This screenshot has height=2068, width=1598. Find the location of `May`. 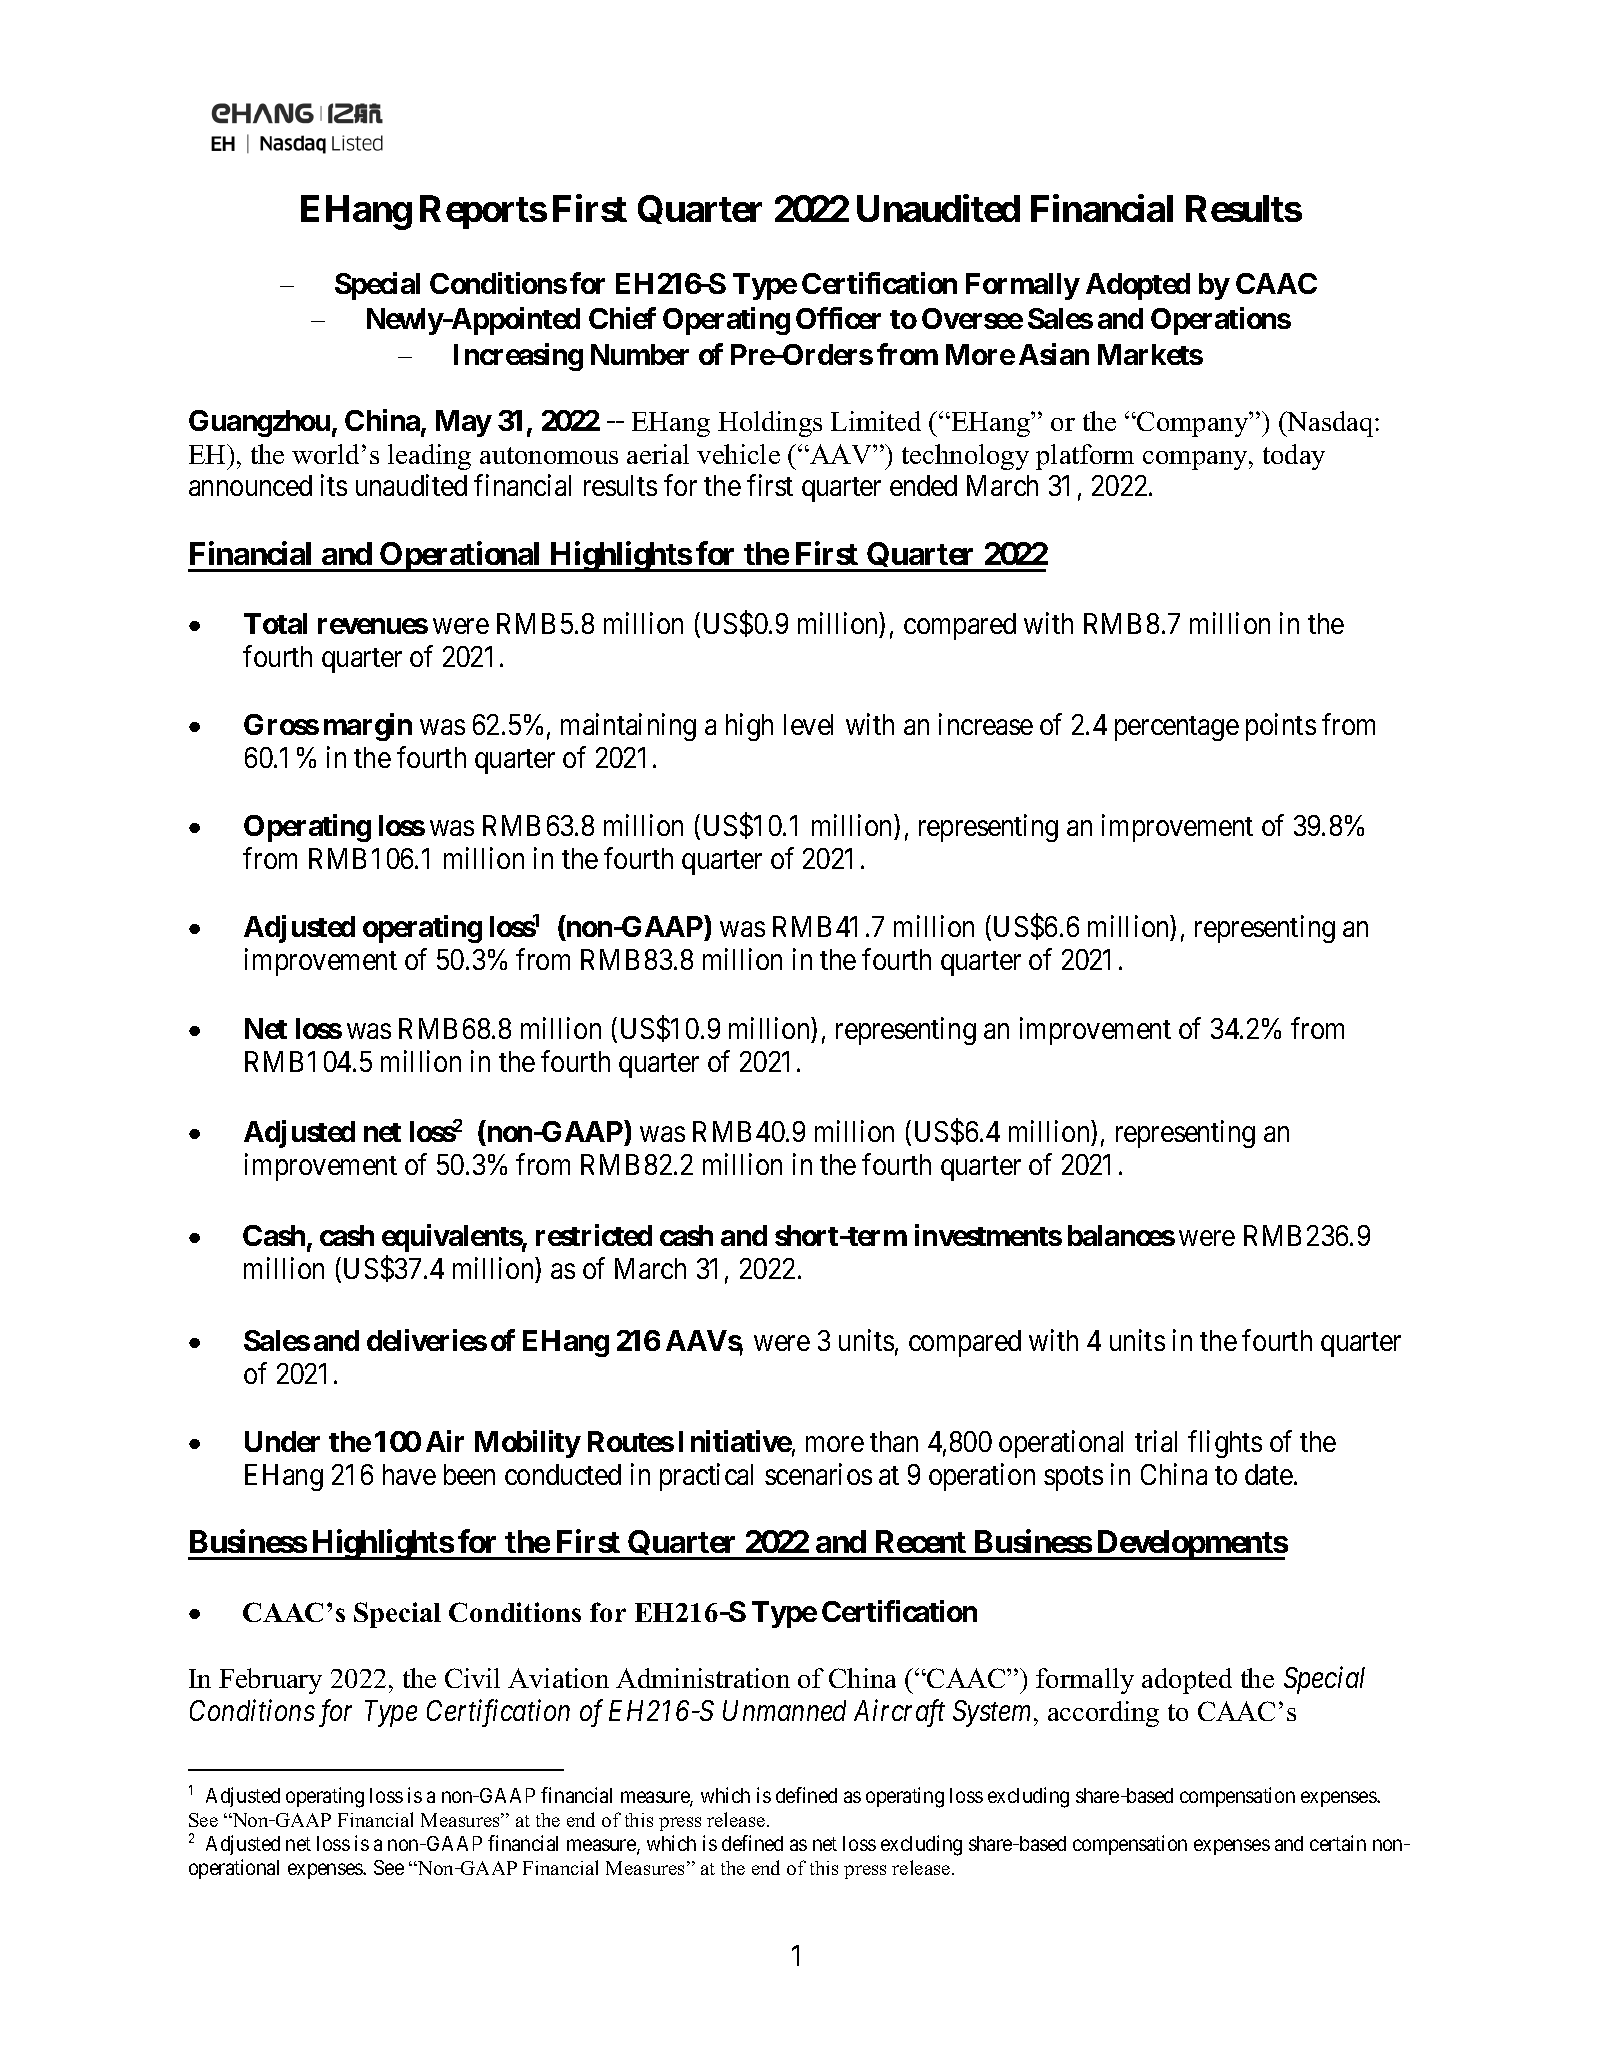

May is located at coordinates (464, 423).
